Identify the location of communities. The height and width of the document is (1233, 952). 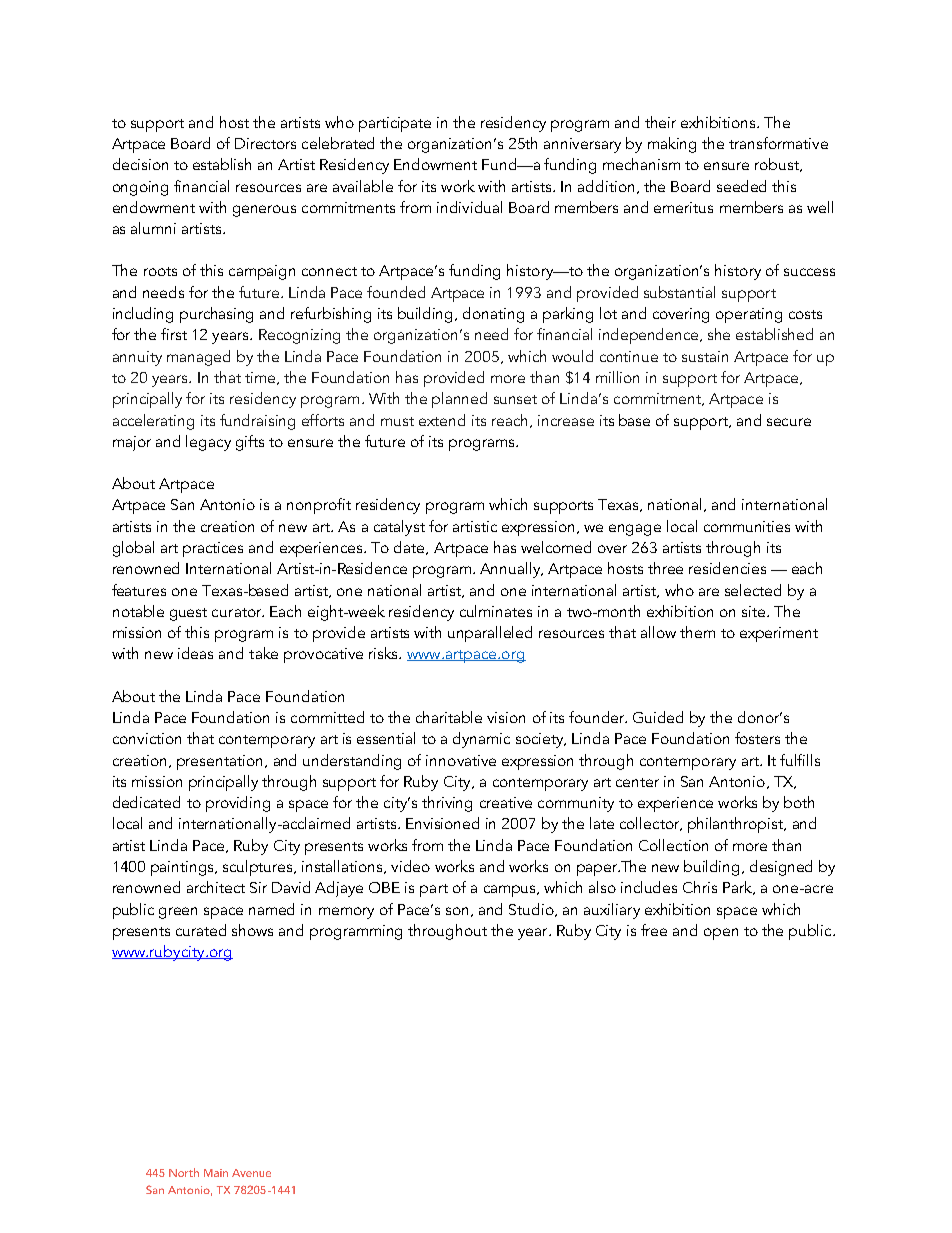
(747, 526).
